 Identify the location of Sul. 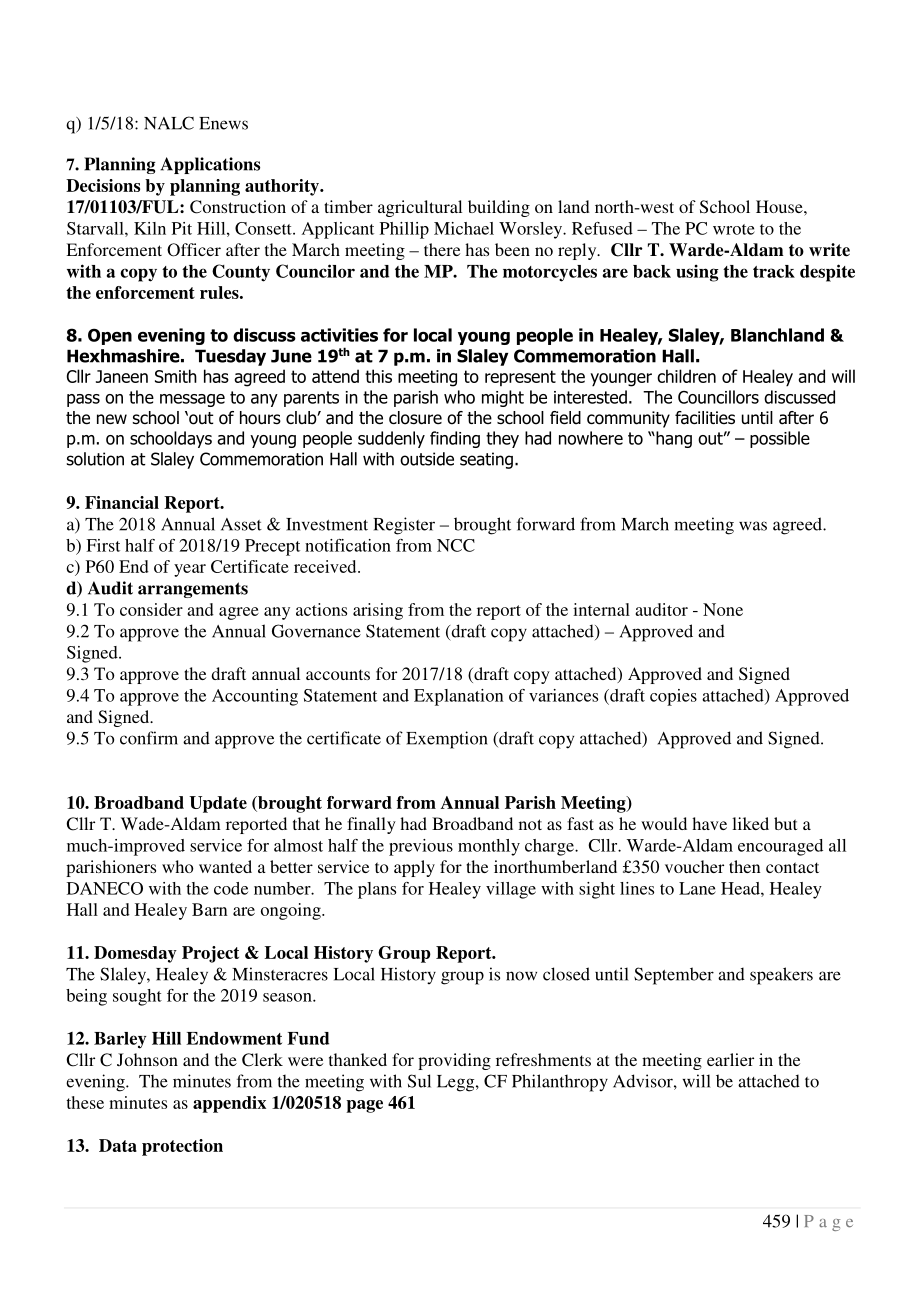
(419, 1081).
